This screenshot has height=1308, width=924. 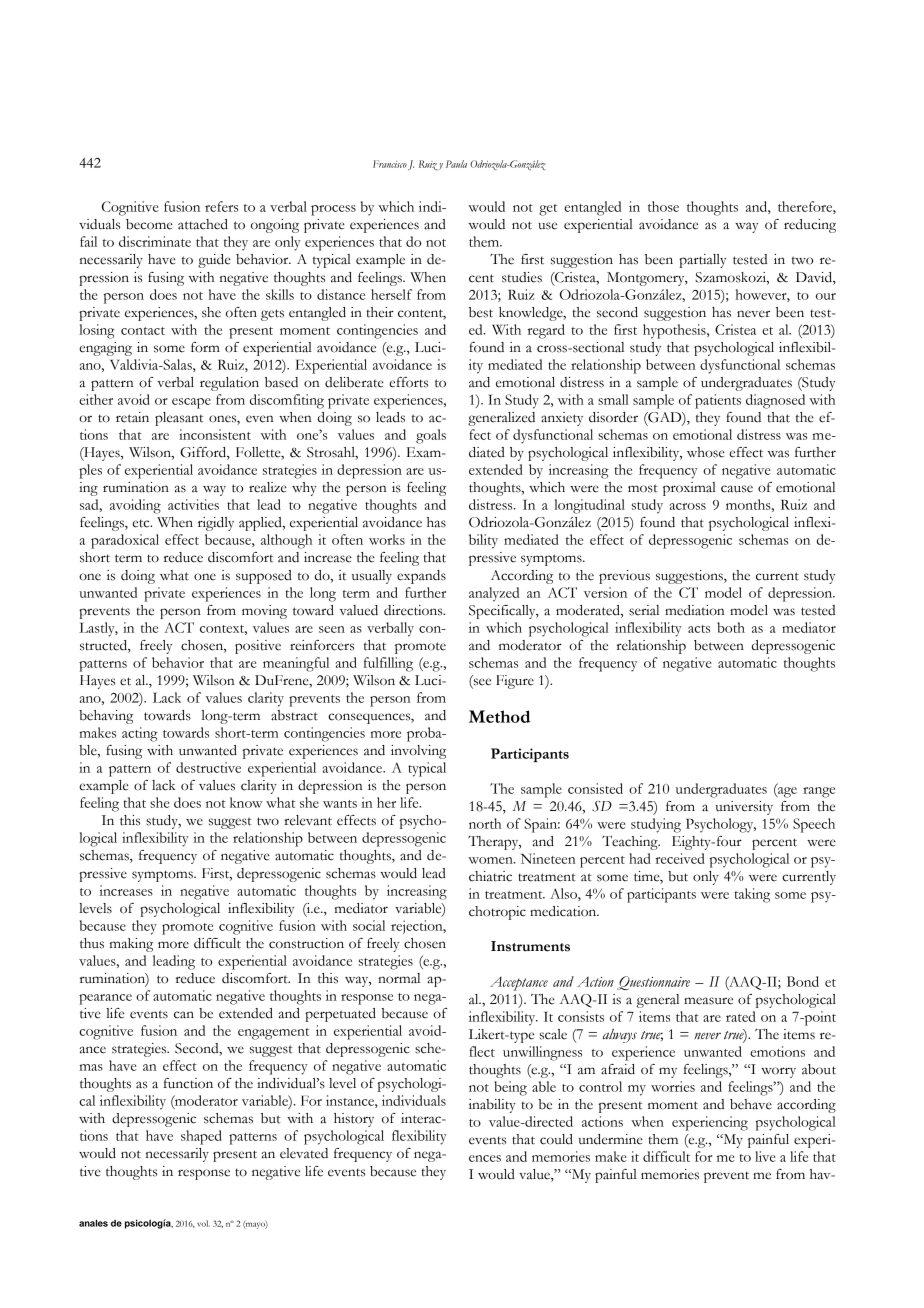 What do you see at coordinates (201, 1137) in the screenshot?
I see `shaped` at bounding box center [201, 1137].
